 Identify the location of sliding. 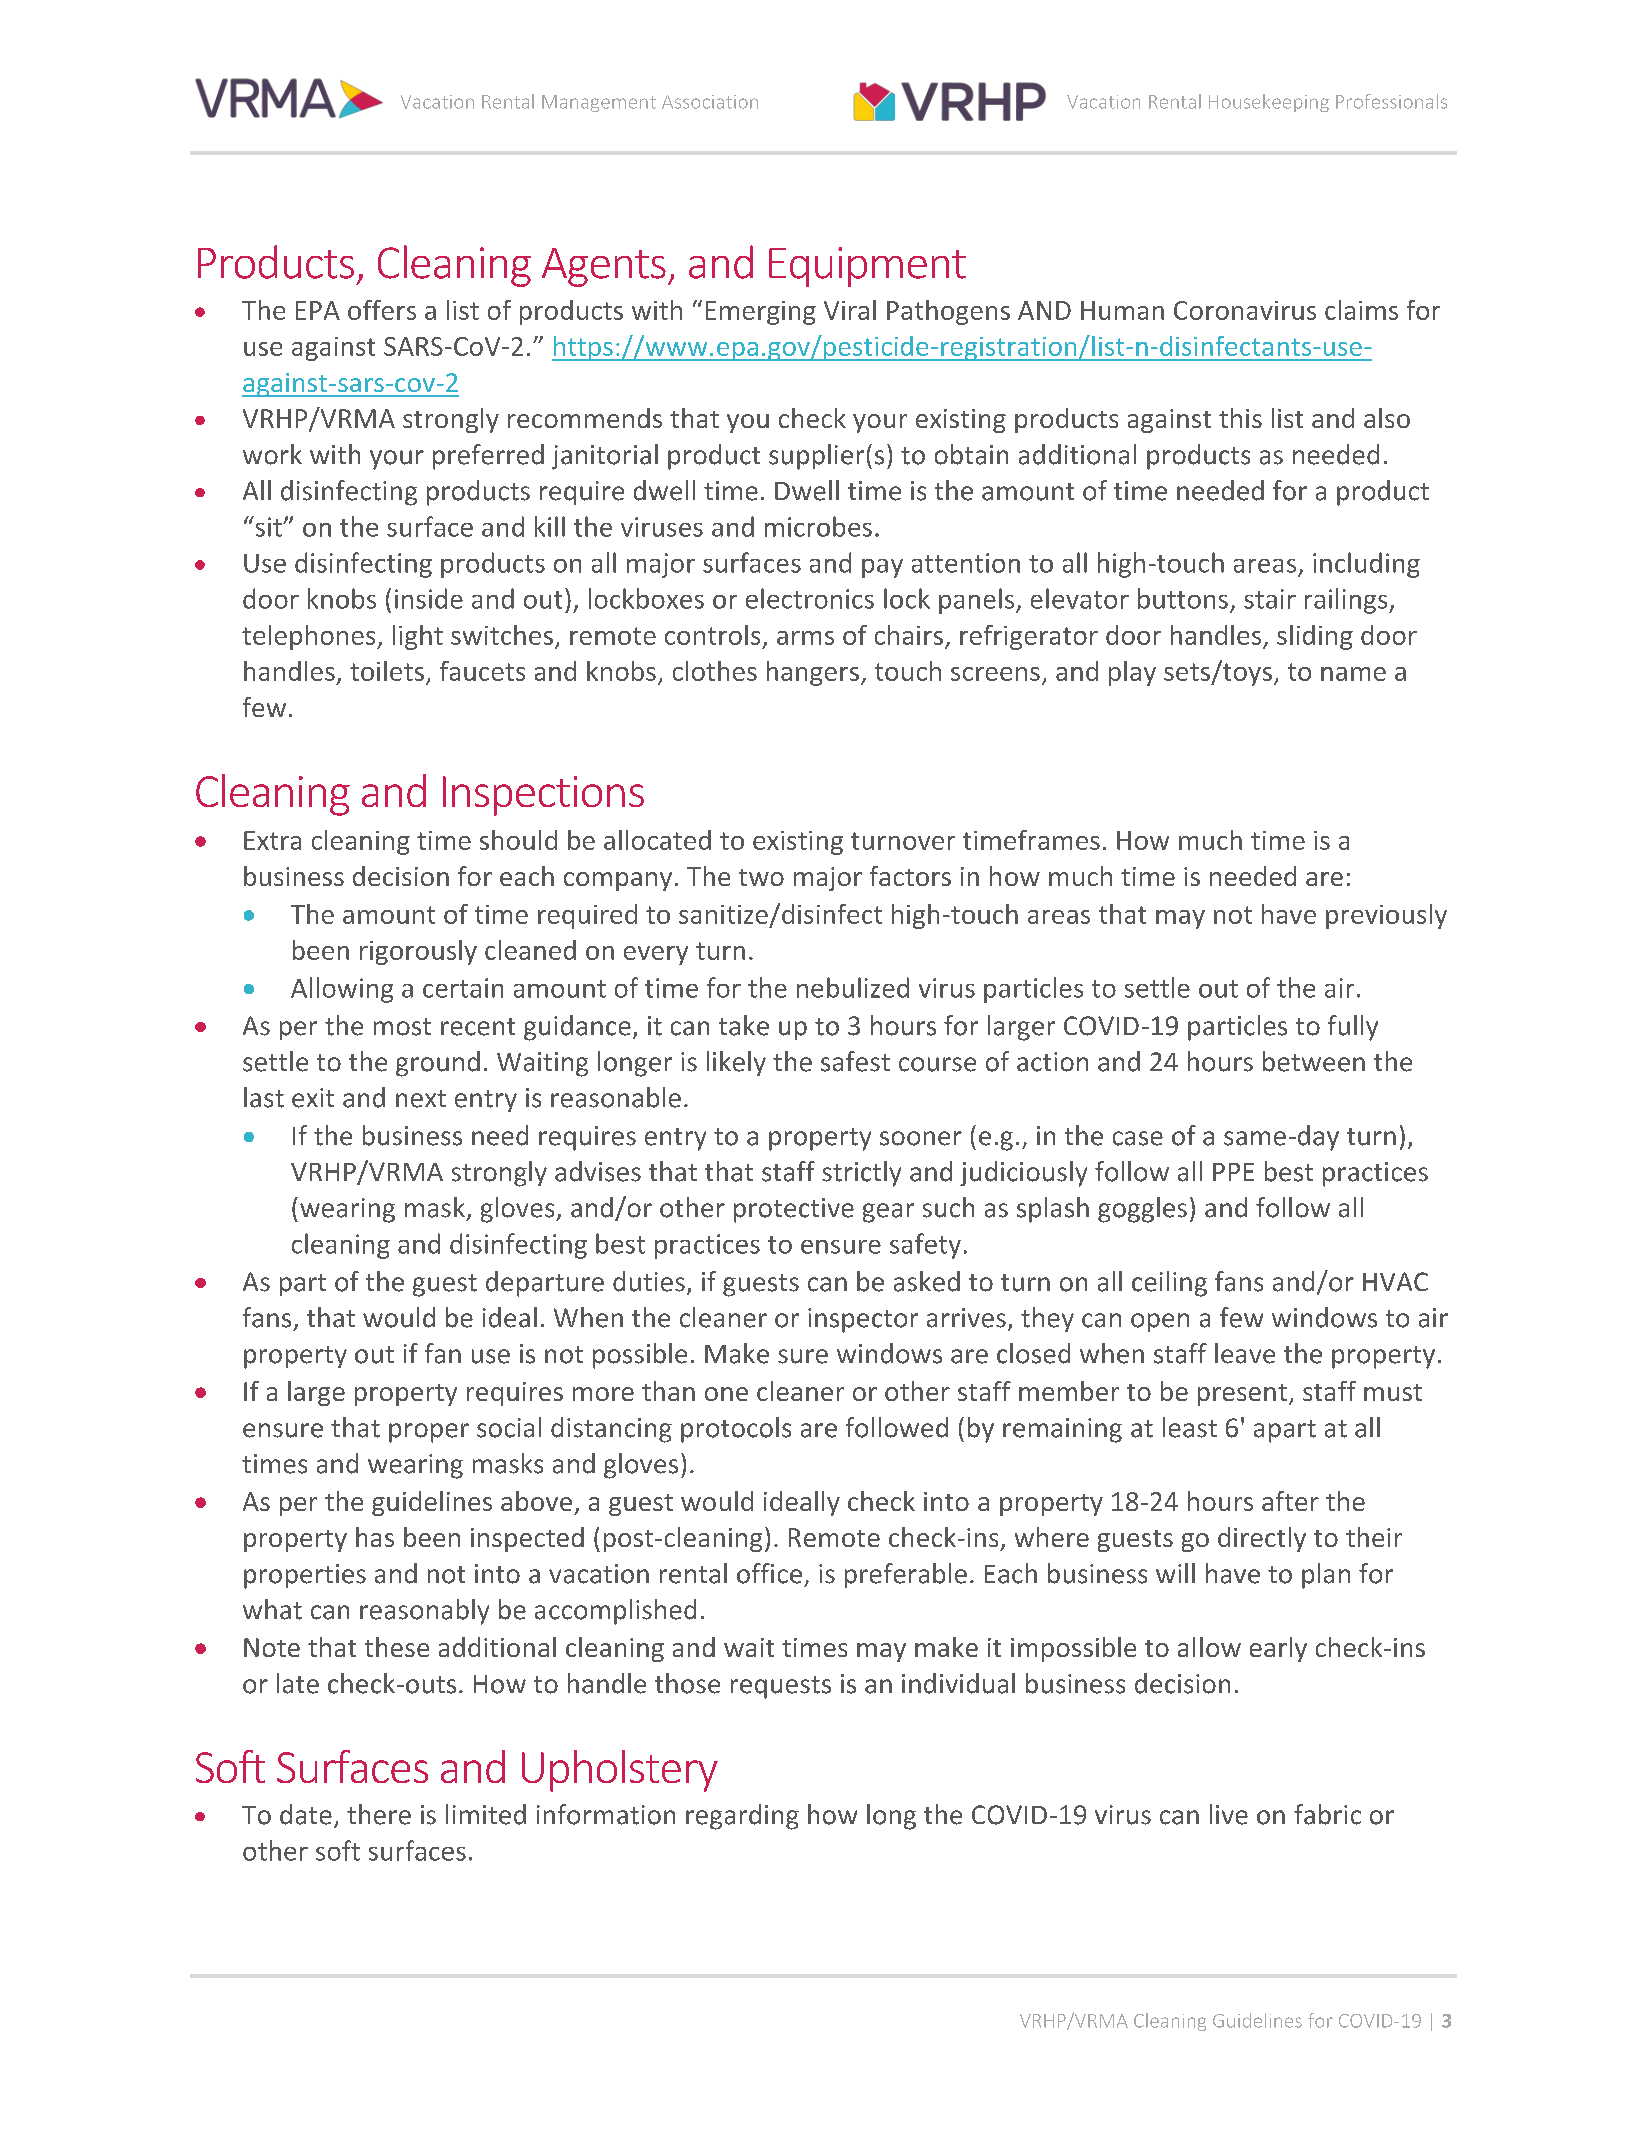
(1315, 637).
